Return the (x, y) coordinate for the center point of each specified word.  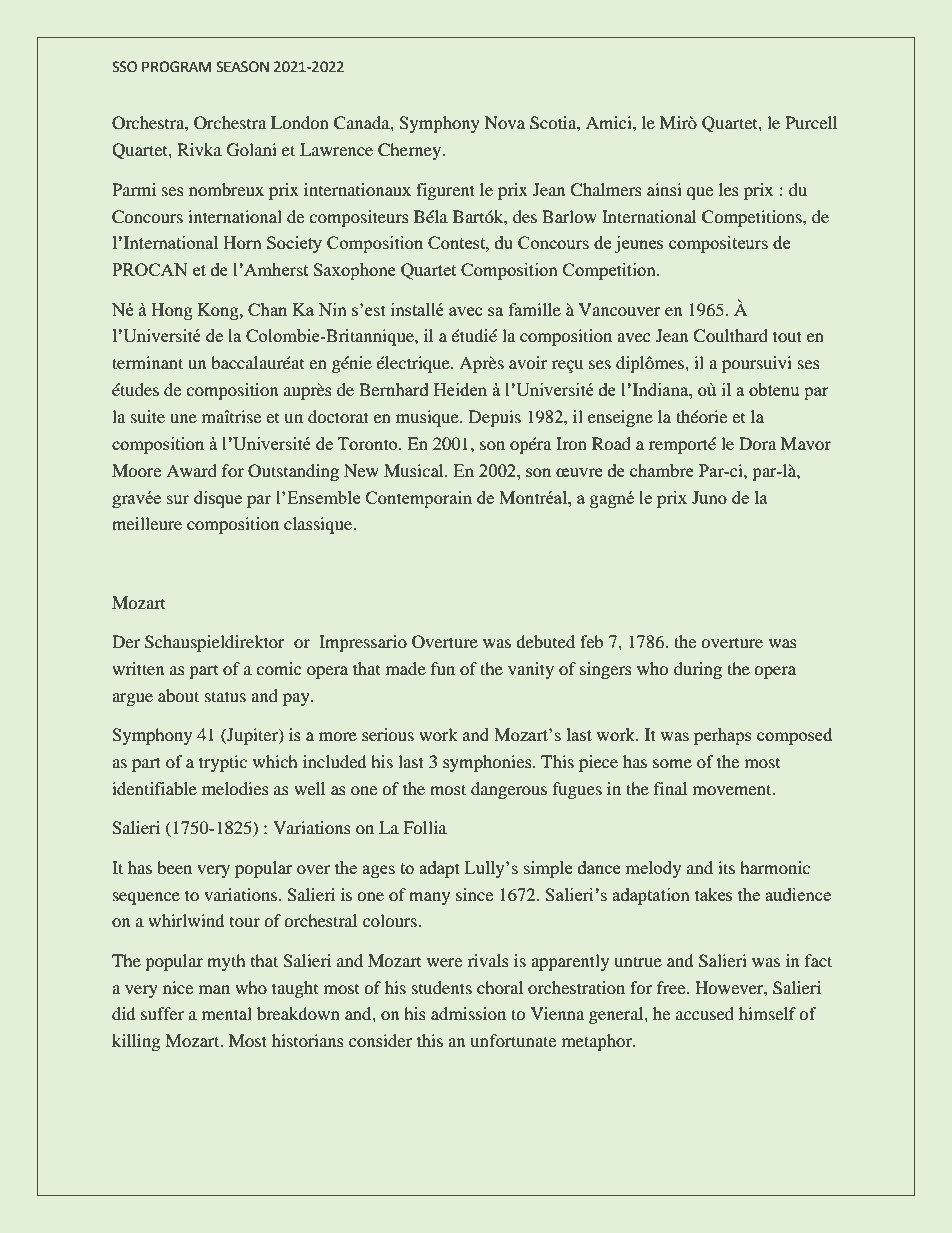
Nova (505, 122)
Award (191, 470)
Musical (415, 470)
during (698, 670)
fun (443, 668)
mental (227, 1013)
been (174, 867)
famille (535, 309)
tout (787, 336)
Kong (219, 311)
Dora (757, 443)
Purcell (811, 122)
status (225, 696)
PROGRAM (176, 67)
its (726, 867)
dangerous (509, 790)
